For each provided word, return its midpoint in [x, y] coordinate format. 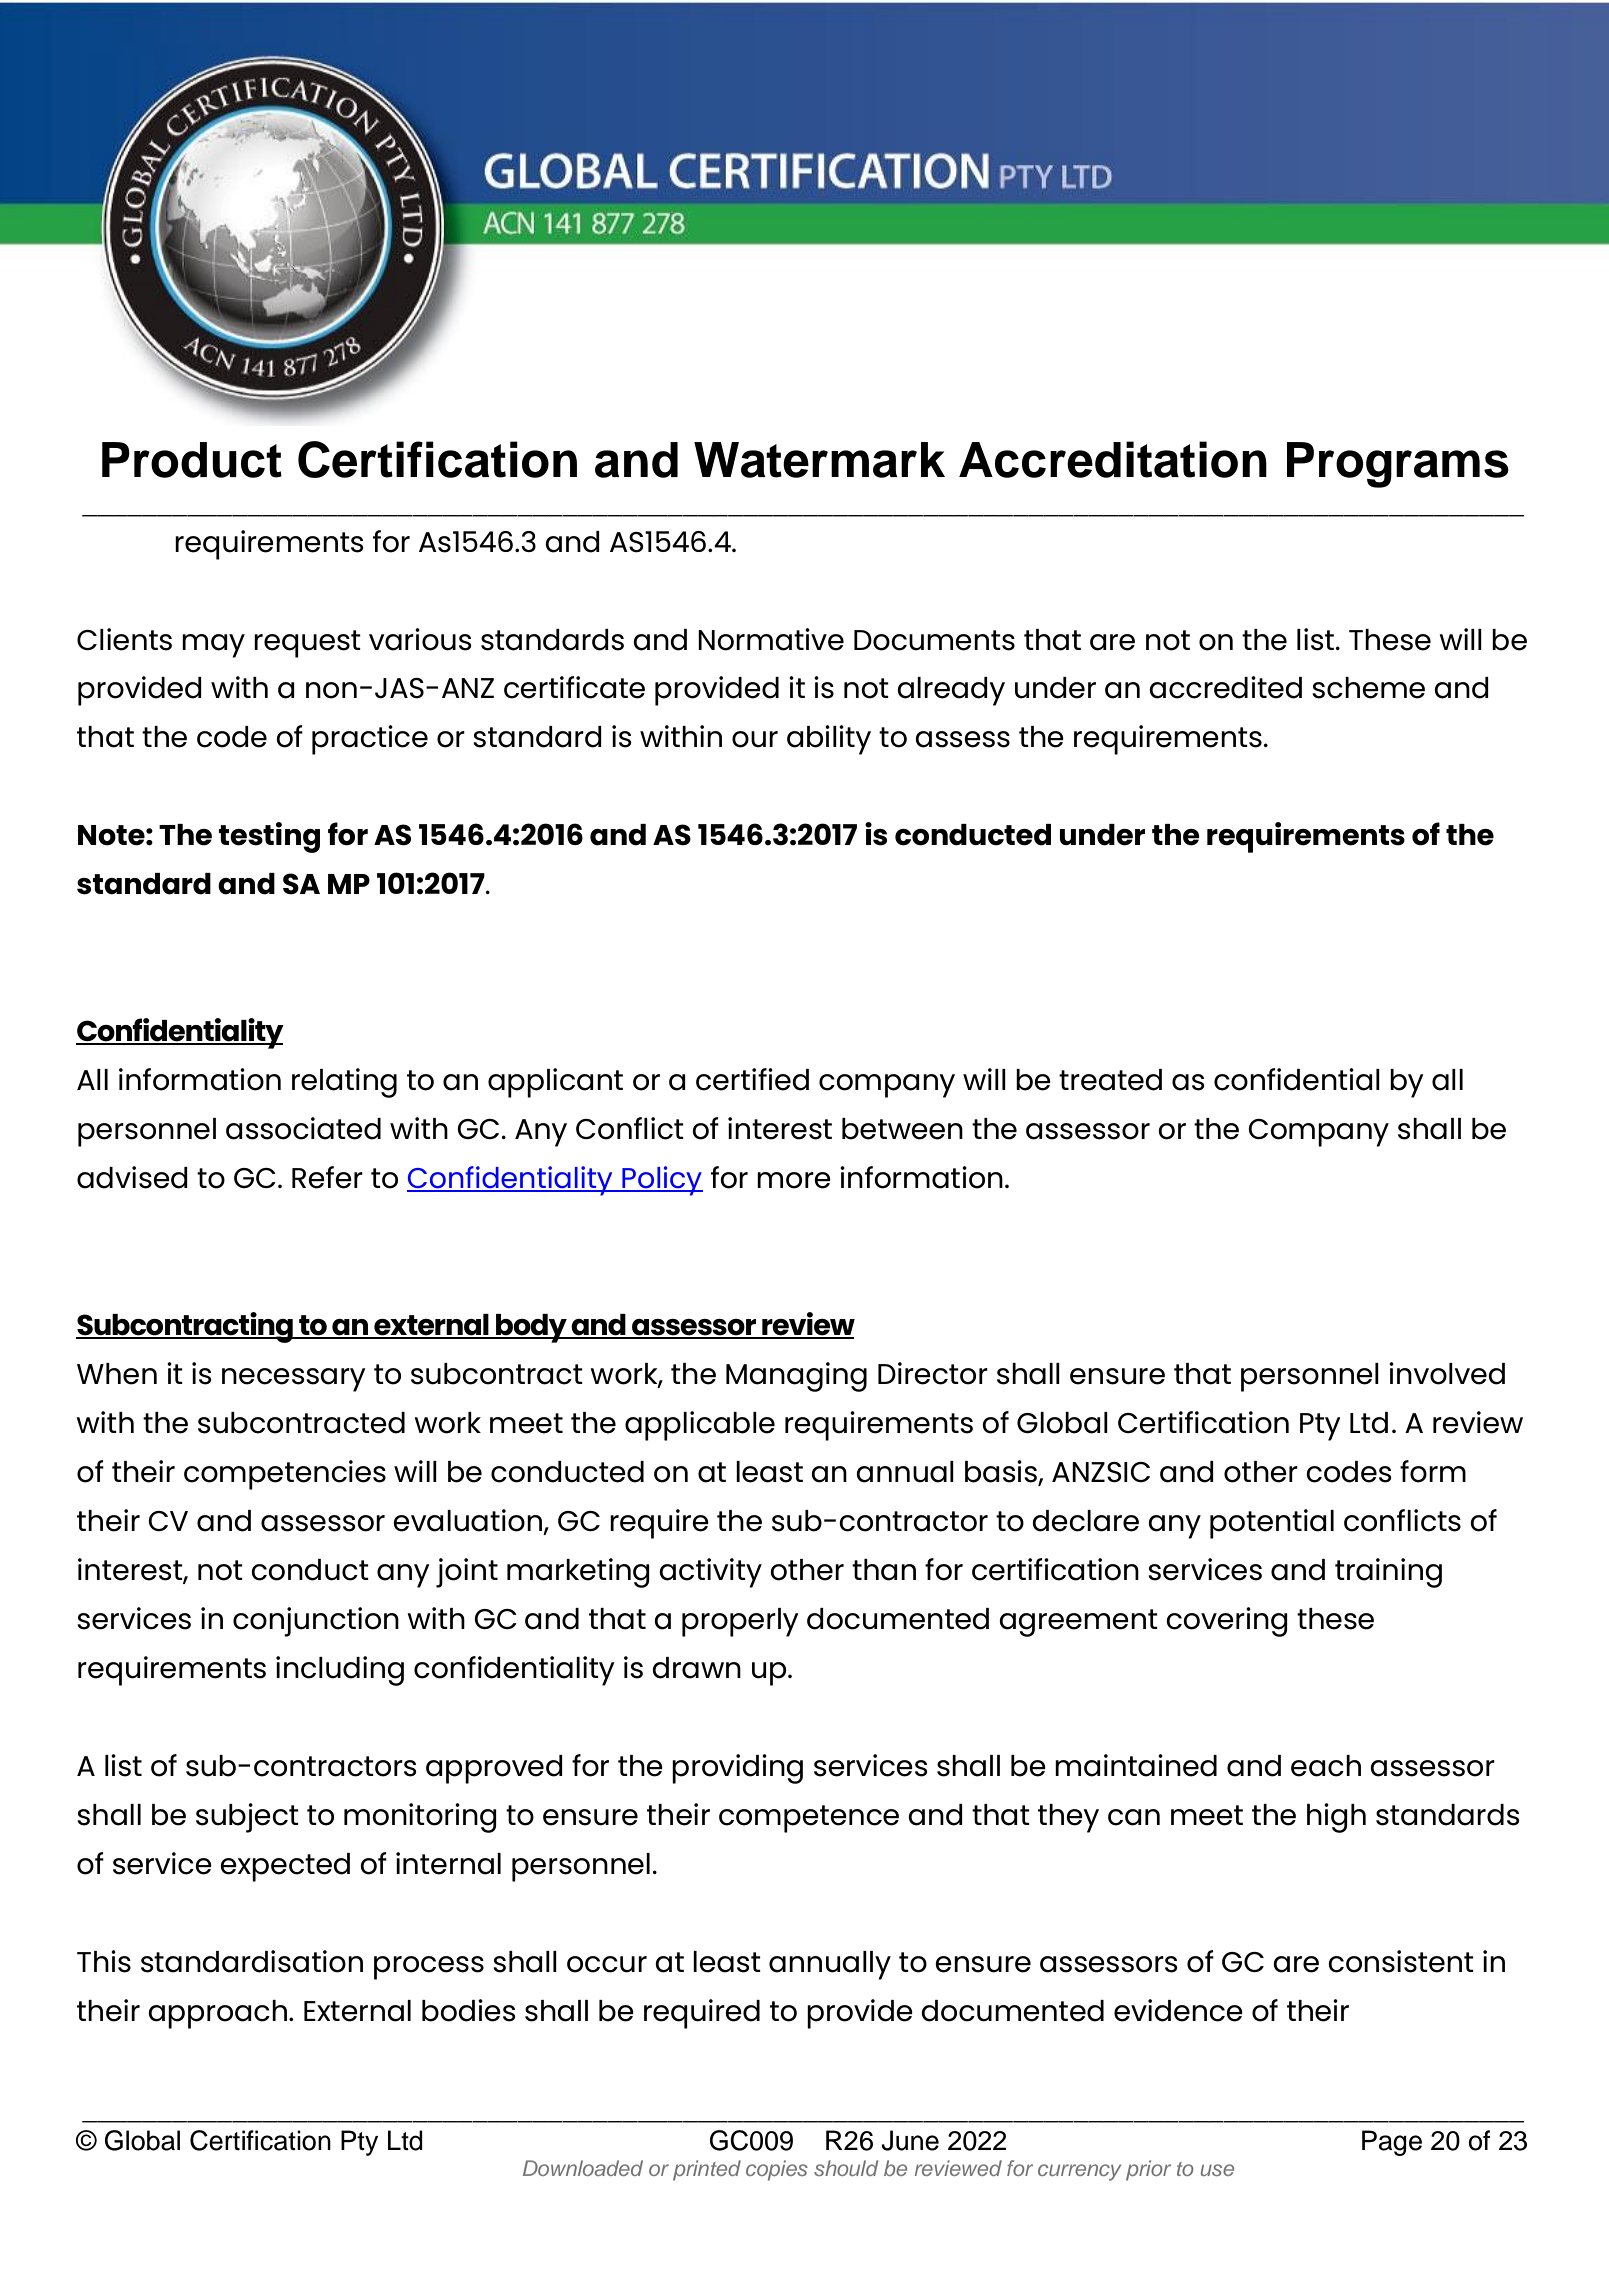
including [340, 1671]
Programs [1398, 465]
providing [737, 1769]
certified [752, 1079]
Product [192, 460]
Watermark [819, 460]
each [1326, 1766]
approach [217, 2014]
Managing [796, 1377]
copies [777, 2170]
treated [1110, 1080]
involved [1447, 1373]
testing [269, 837]
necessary [294, 1380]
